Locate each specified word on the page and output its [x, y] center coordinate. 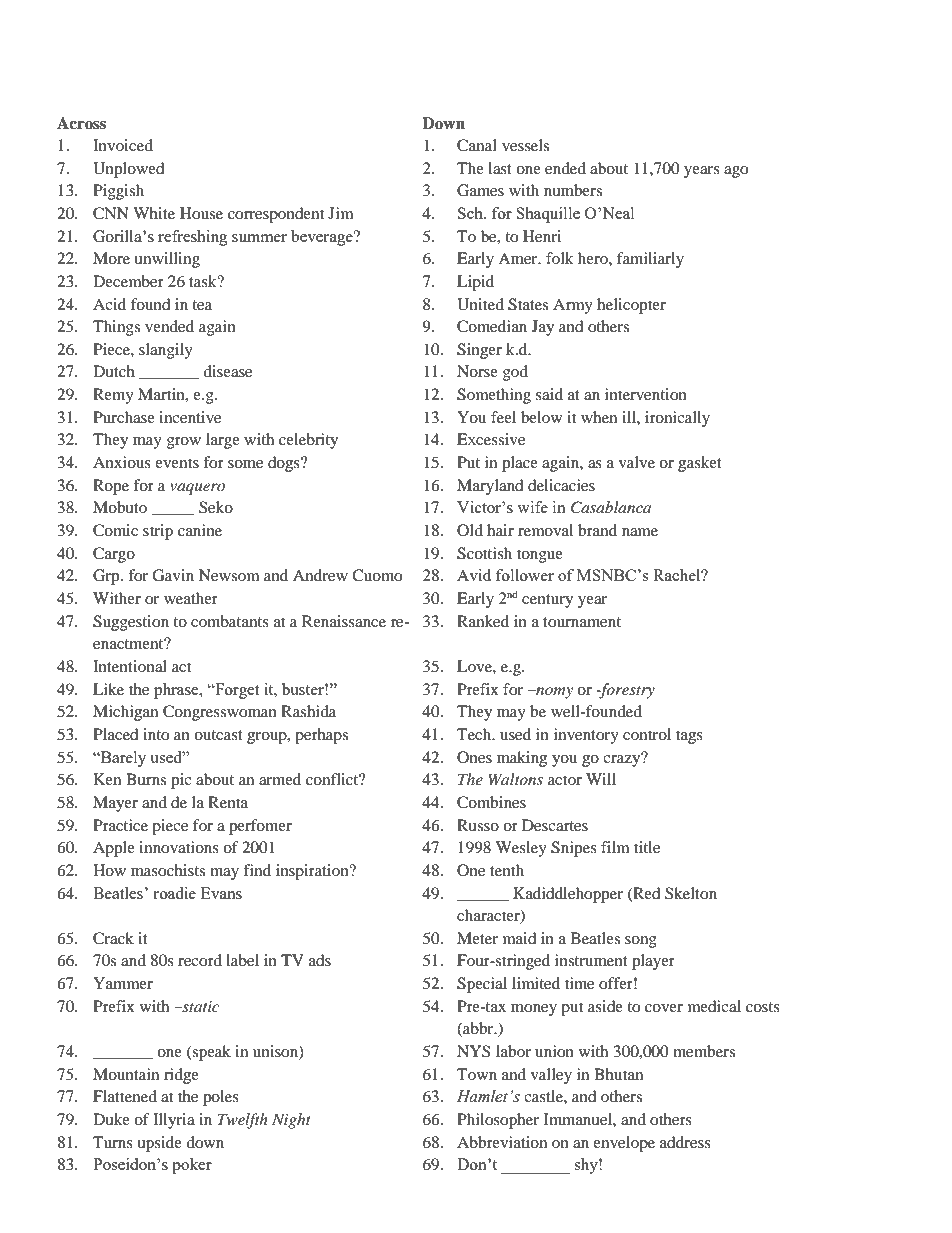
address [685, 1142]
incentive [190, 417]
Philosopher [498, 1121]
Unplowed [129, 170]
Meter [477, 938]
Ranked [483, 621]
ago [736, 172]
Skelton [691, 893]
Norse [477, 371]
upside [159, 1144]
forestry [626, 691]
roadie [174, 893]
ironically [677, 419]
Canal [477, 145]
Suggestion [131, 623]
